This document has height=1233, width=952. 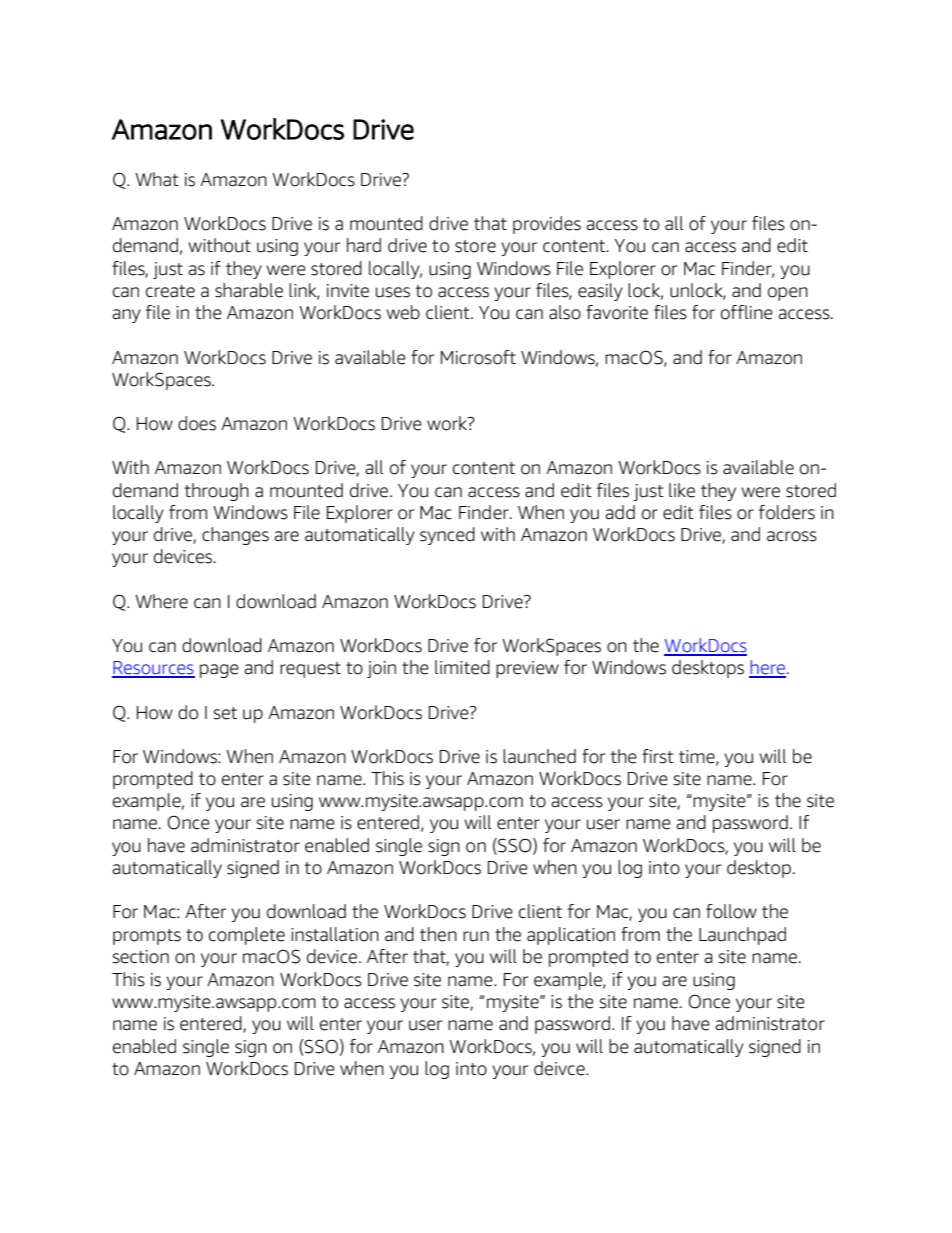 What do you see at coordinates (547, 225) in the document?
I see `provides` at bounding box center [547, 225].
